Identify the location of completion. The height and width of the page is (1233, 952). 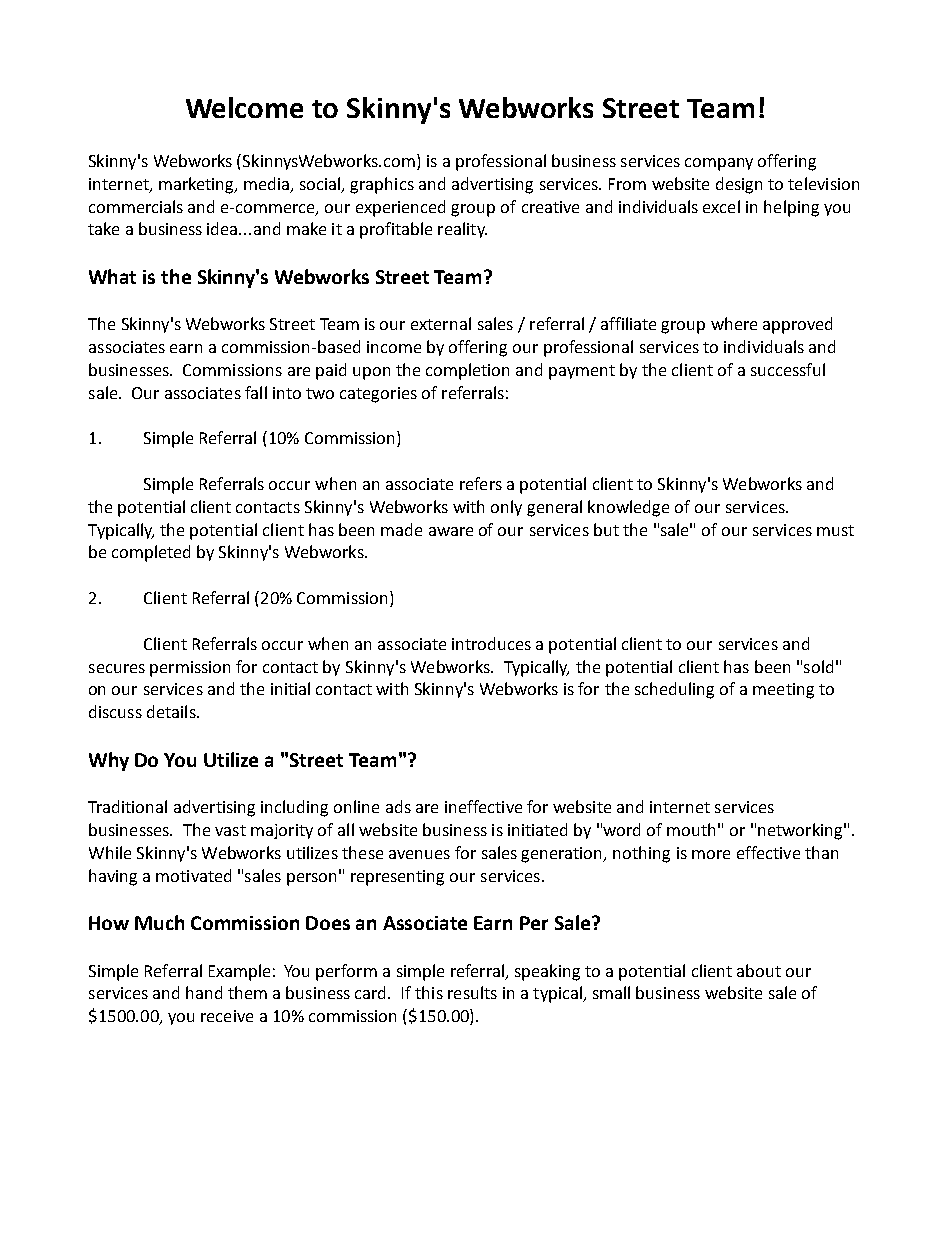
(467, 371).
